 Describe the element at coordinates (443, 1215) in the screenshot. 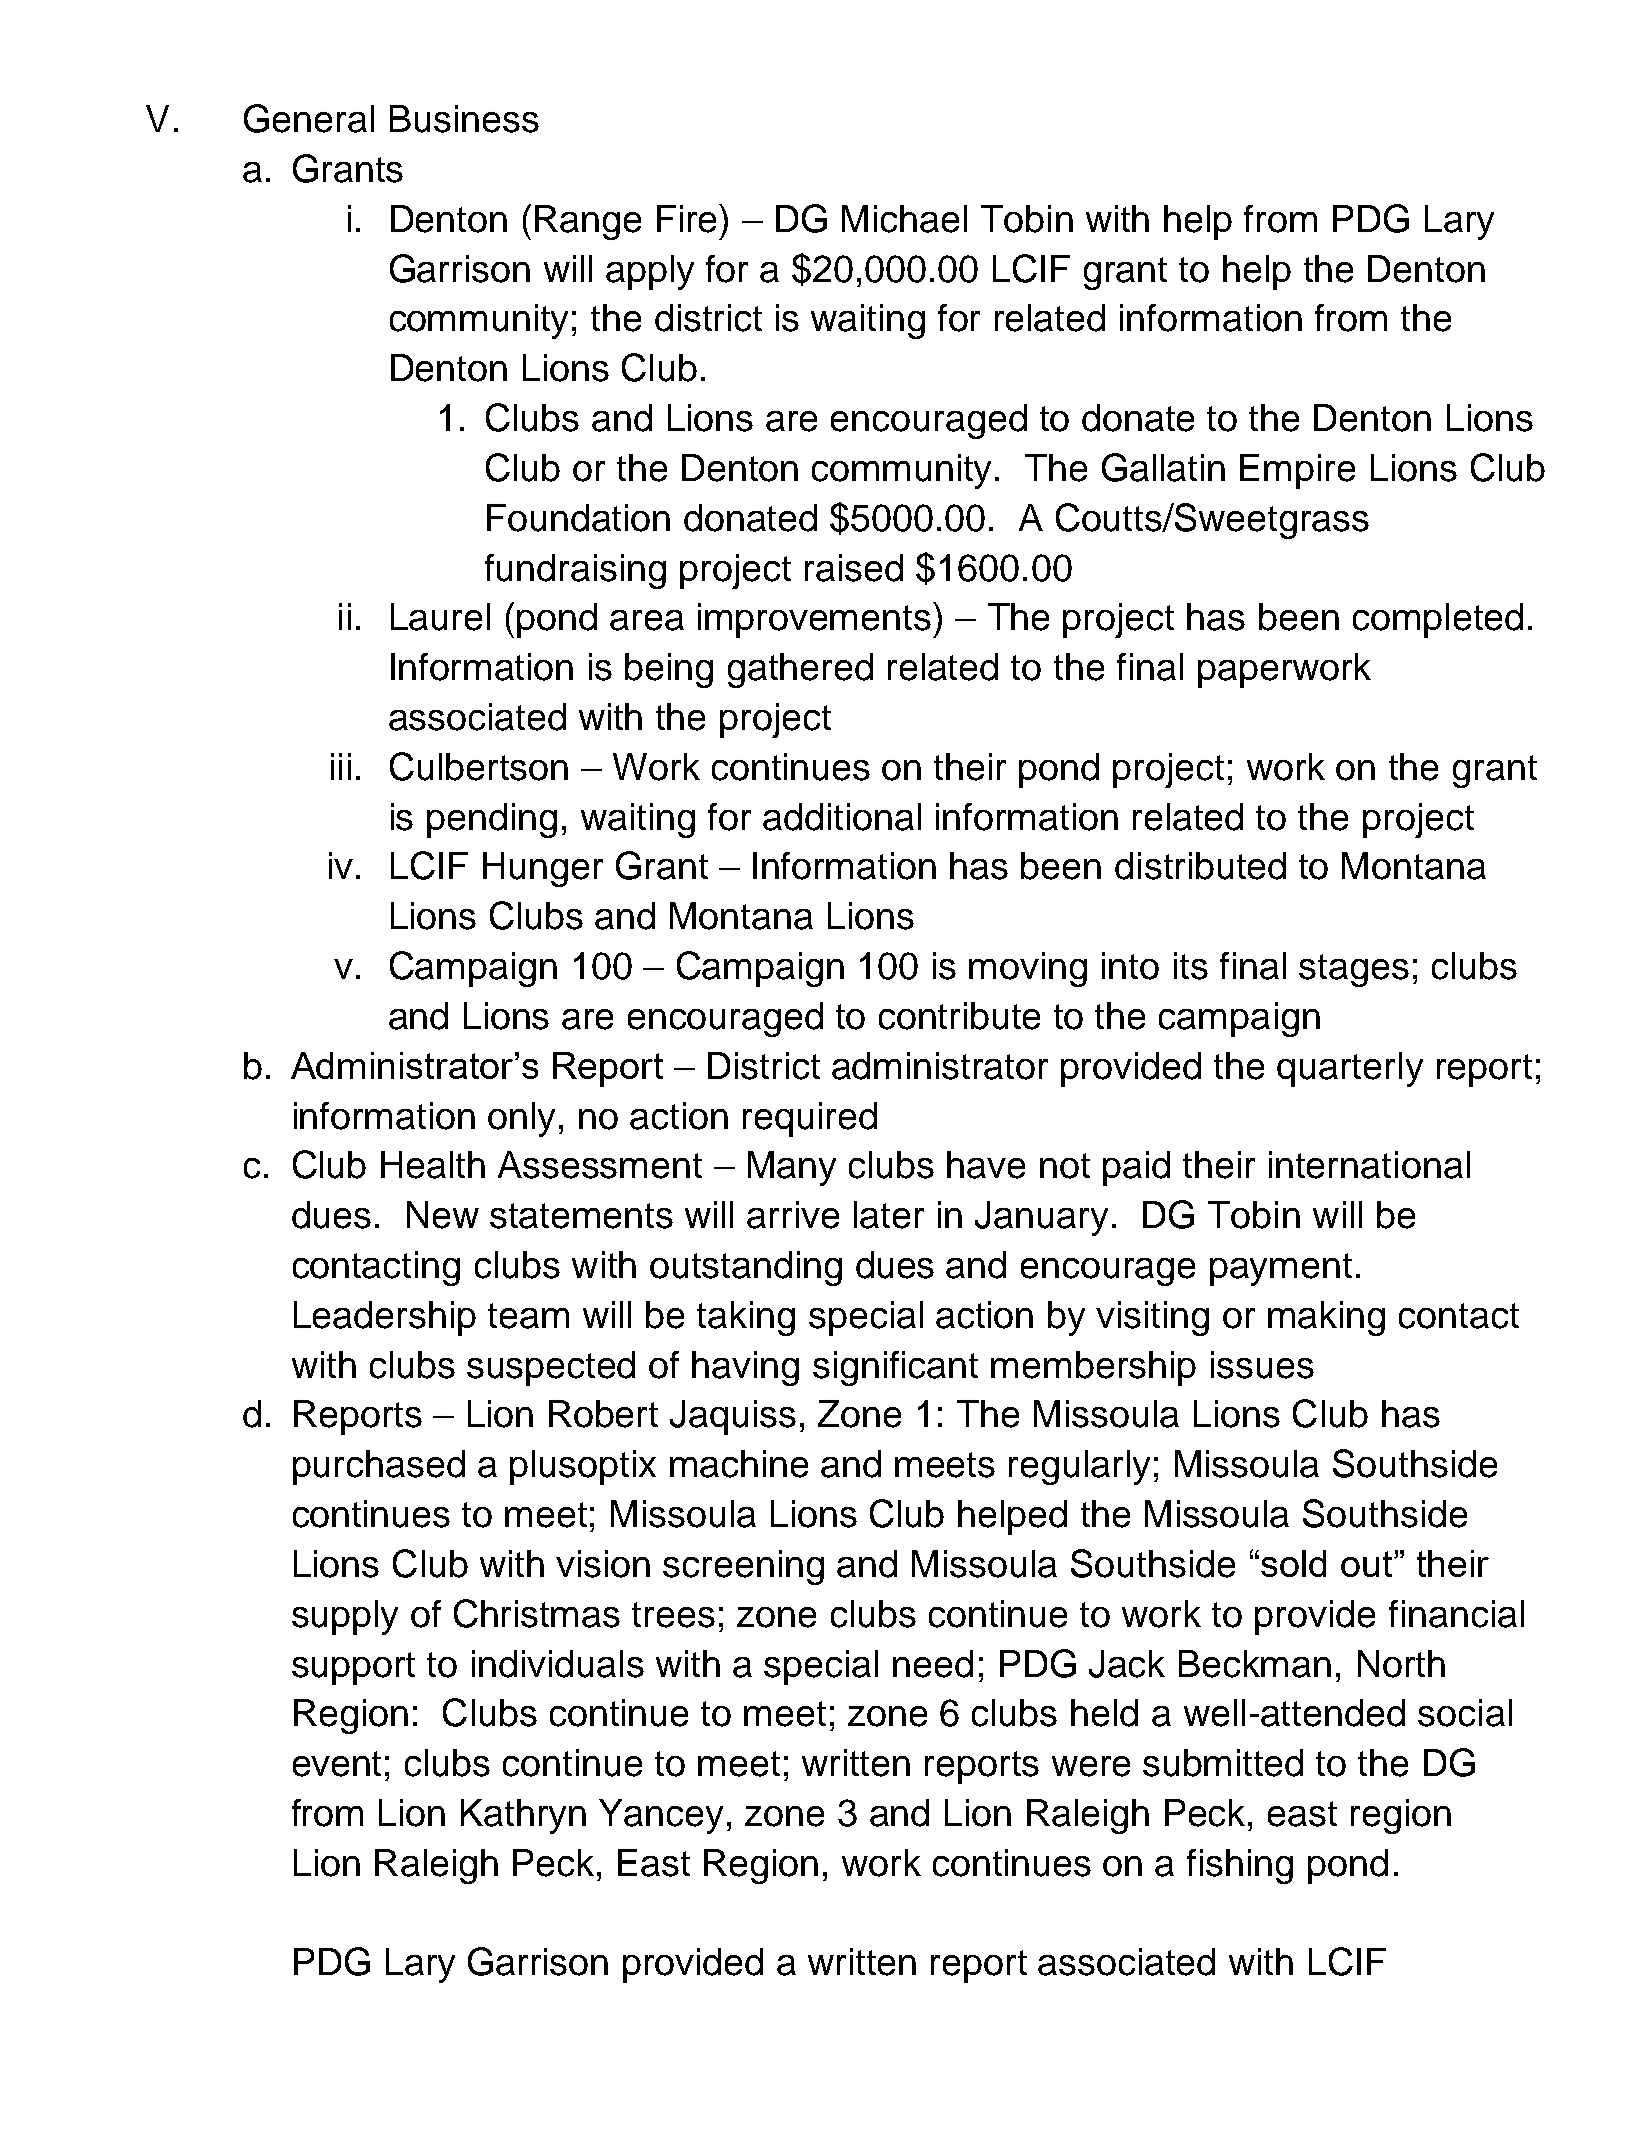

I see `New` at that location.
